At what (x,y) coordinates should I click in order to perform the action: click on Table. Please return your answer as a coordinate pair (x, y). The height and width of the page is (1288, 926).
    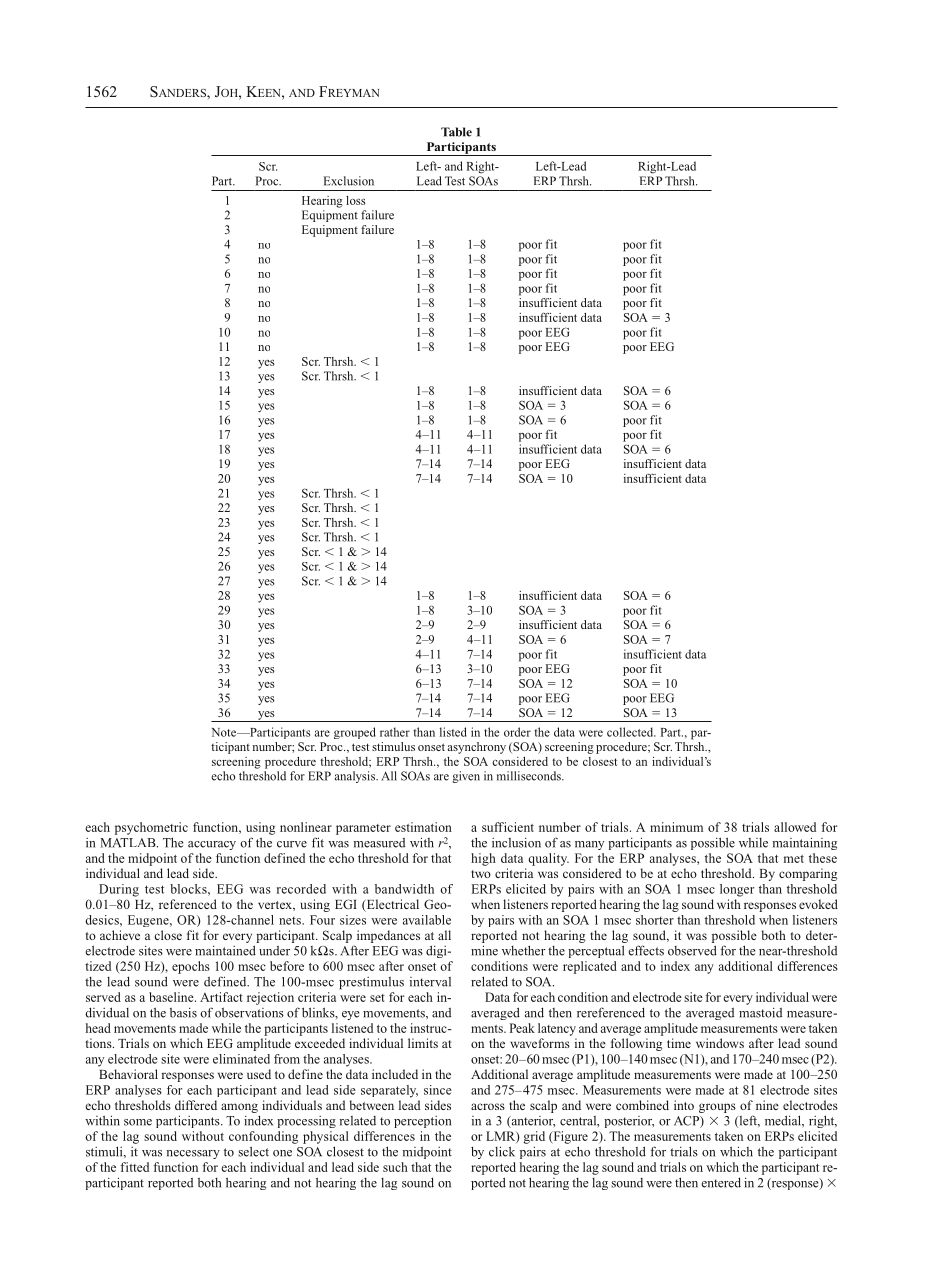
    Looking at the image, I should click on (456, 132).
